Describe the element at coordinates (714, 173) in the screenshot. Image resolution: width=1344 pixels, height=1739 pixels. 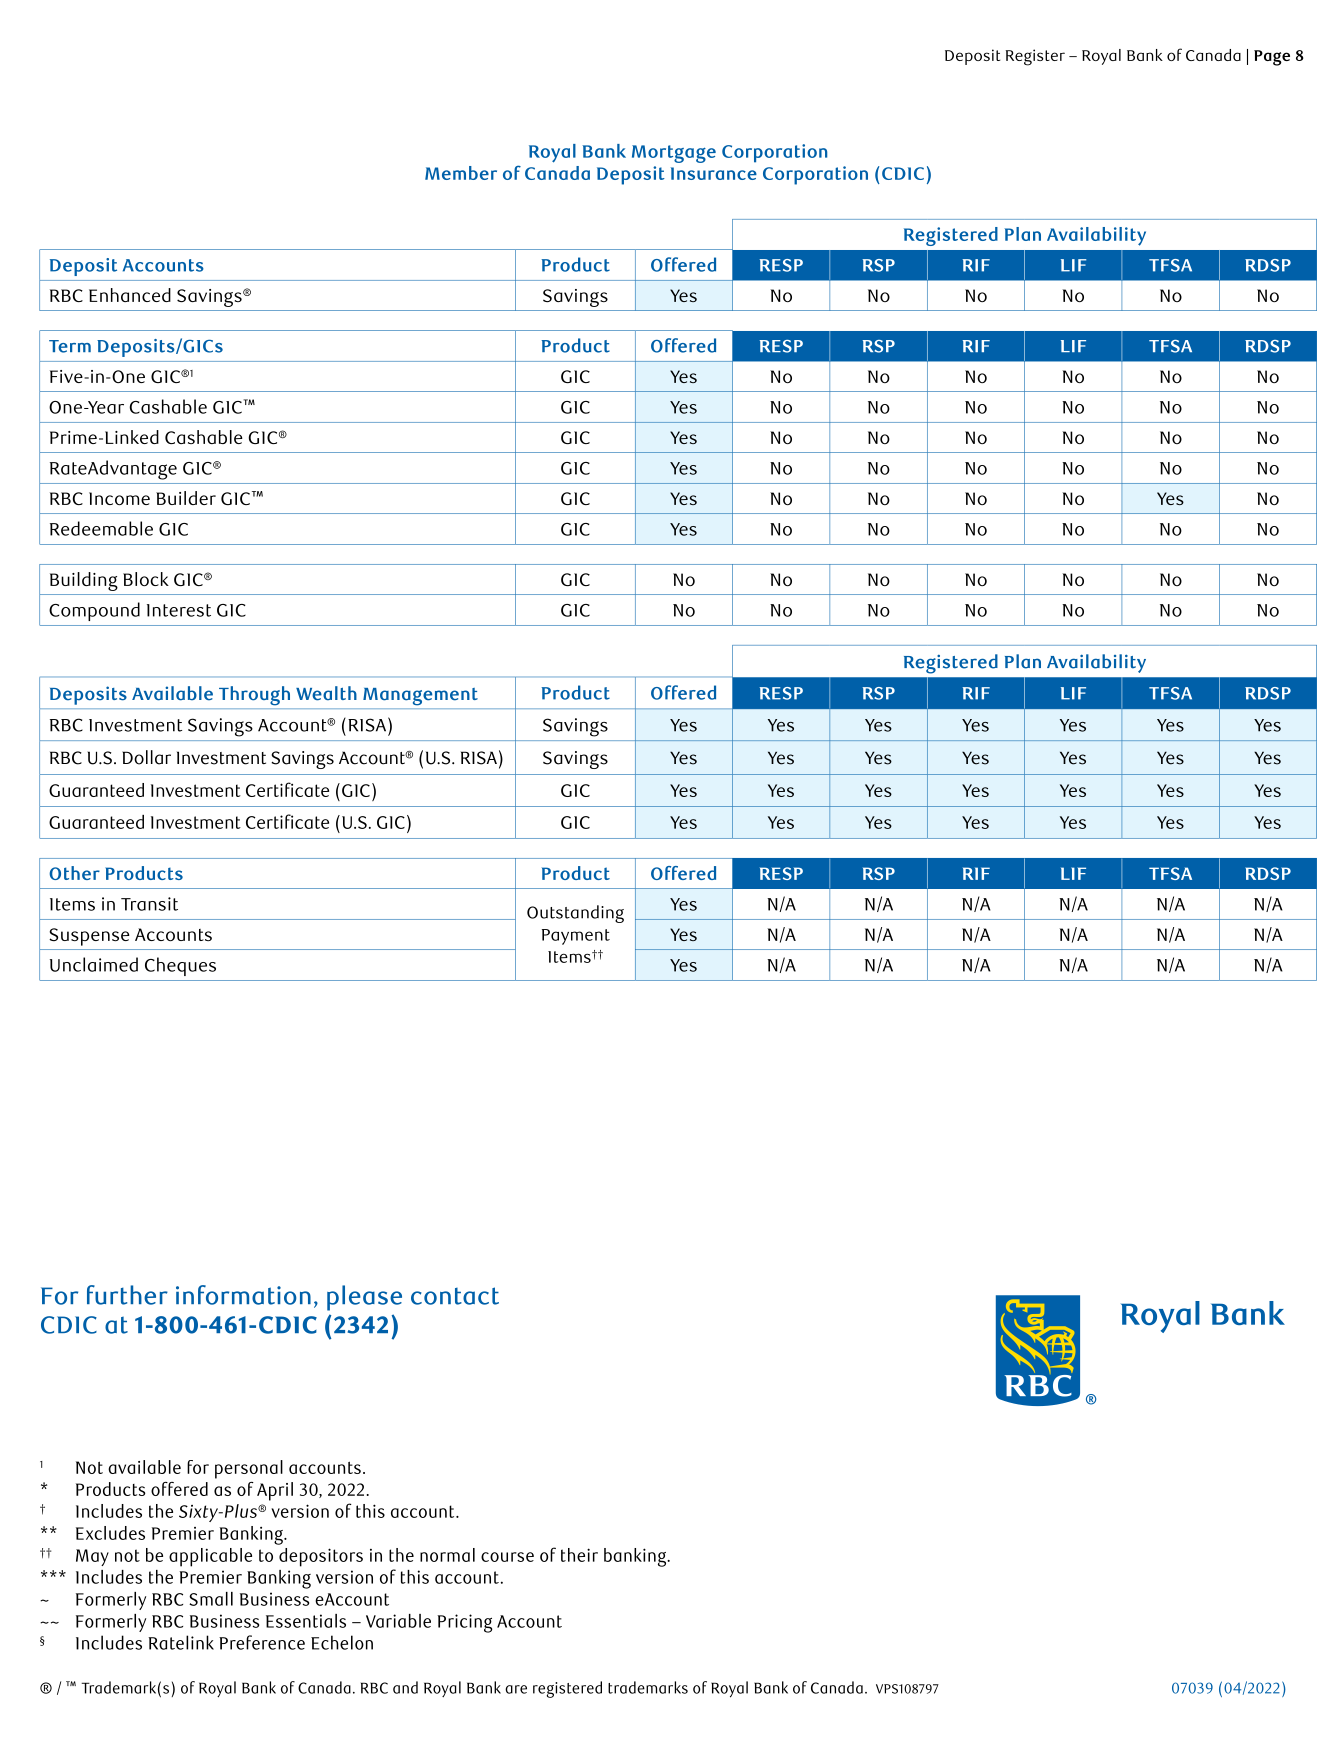
I see `Insurance` at that location.
